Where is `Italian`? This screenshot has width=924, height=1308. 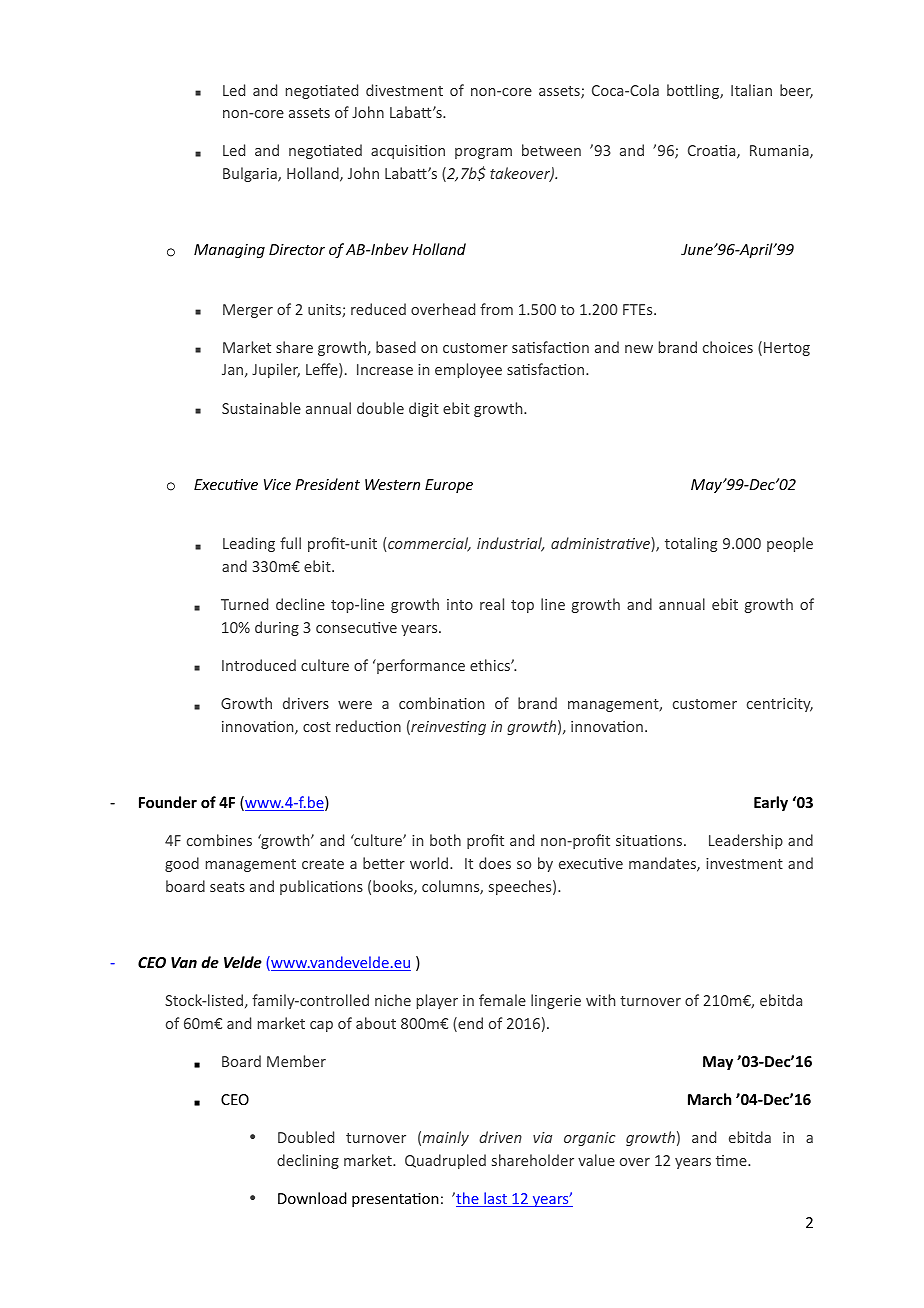
Italian is located at coordinates (751, 90).
